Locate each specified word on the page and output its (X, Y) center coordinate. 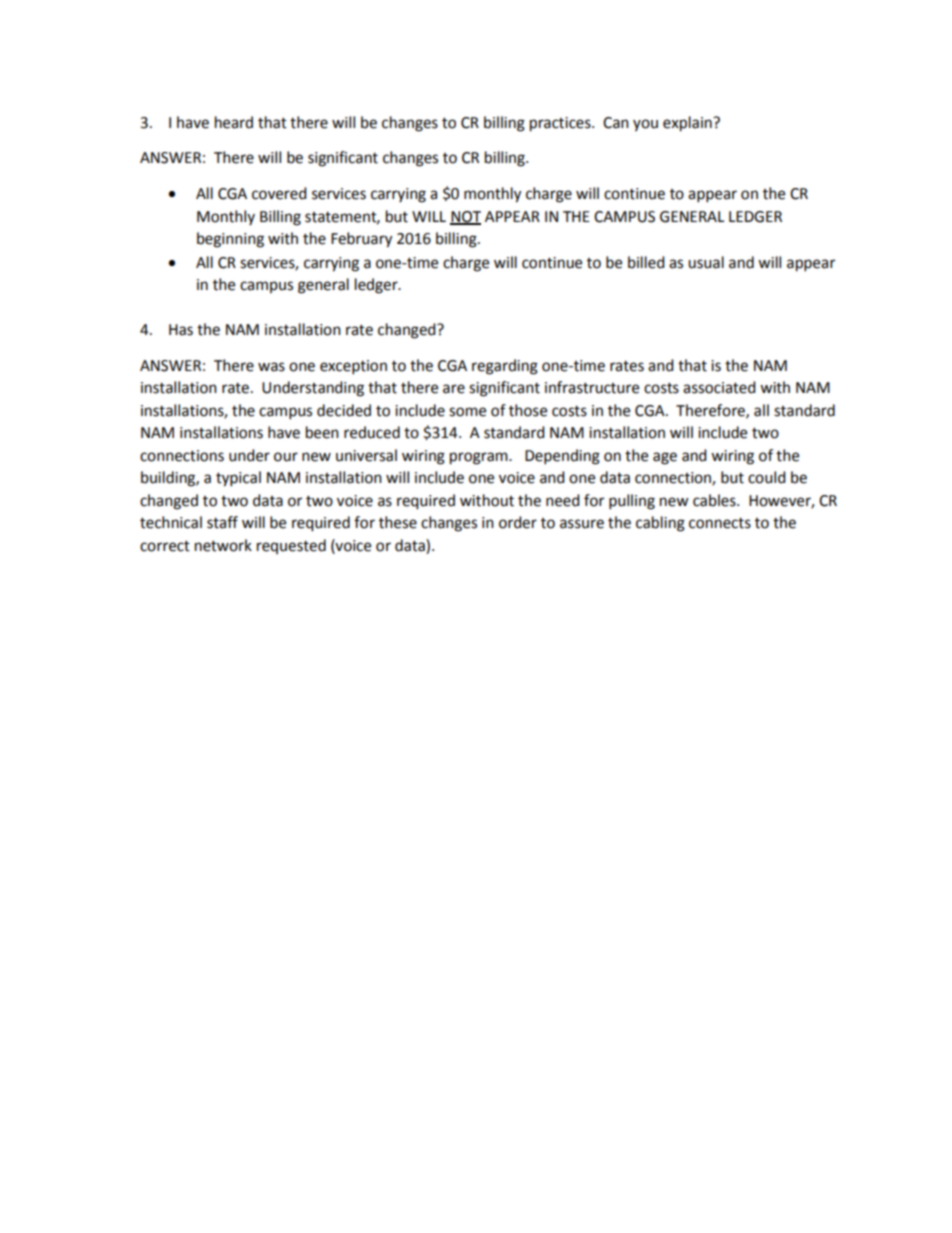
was (271, 367)
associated (719, 387)
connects (720, 523)
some (467, 412)
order (518, 522)
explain (688, 124)
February (361, 240)
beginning (230, 240)
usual (706, 262)
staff (222, 522)
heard (234, 122)
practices (561, 124)
